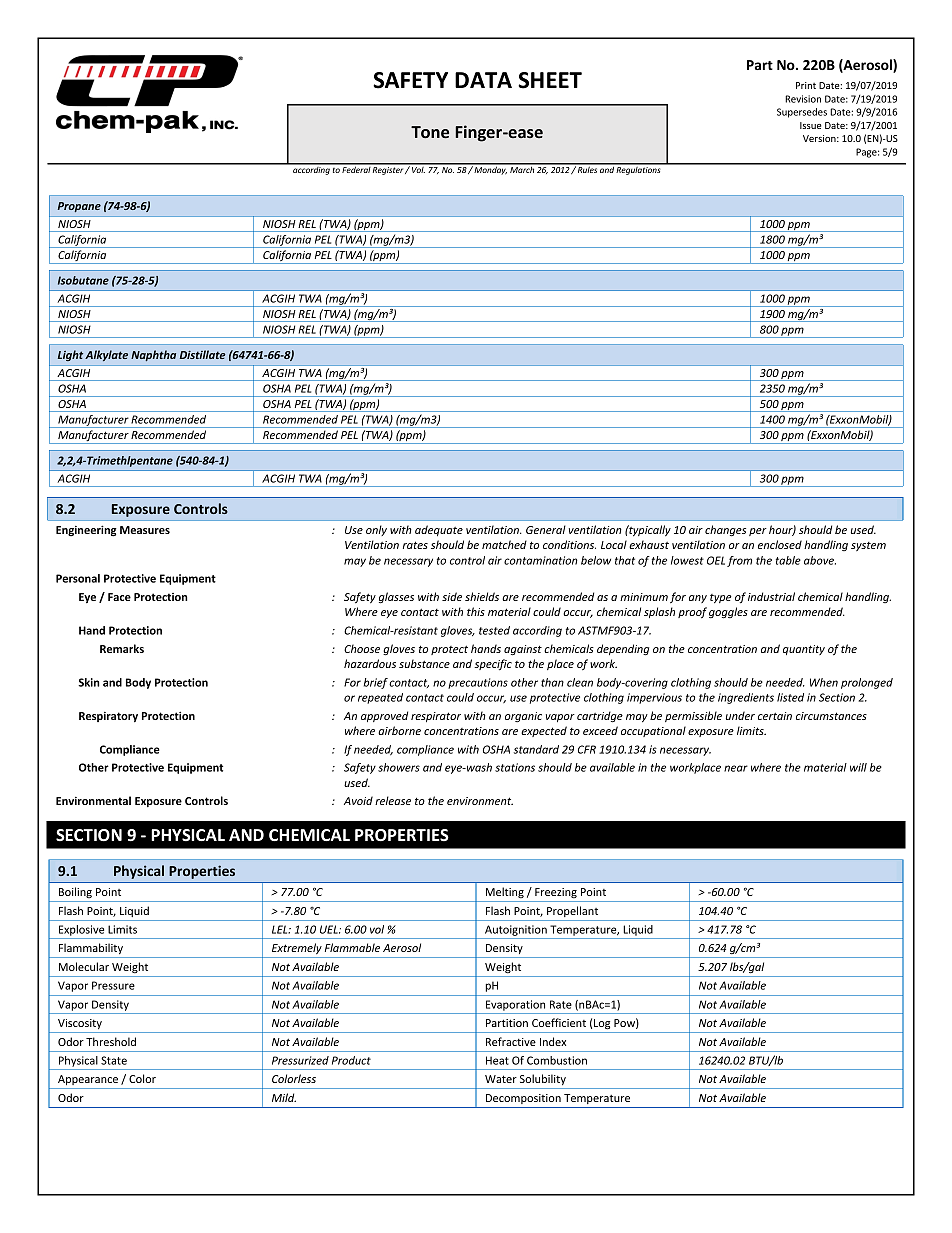 This screenshot has width=952, height=1233. I want to click on Log, so click(602, 1024).
